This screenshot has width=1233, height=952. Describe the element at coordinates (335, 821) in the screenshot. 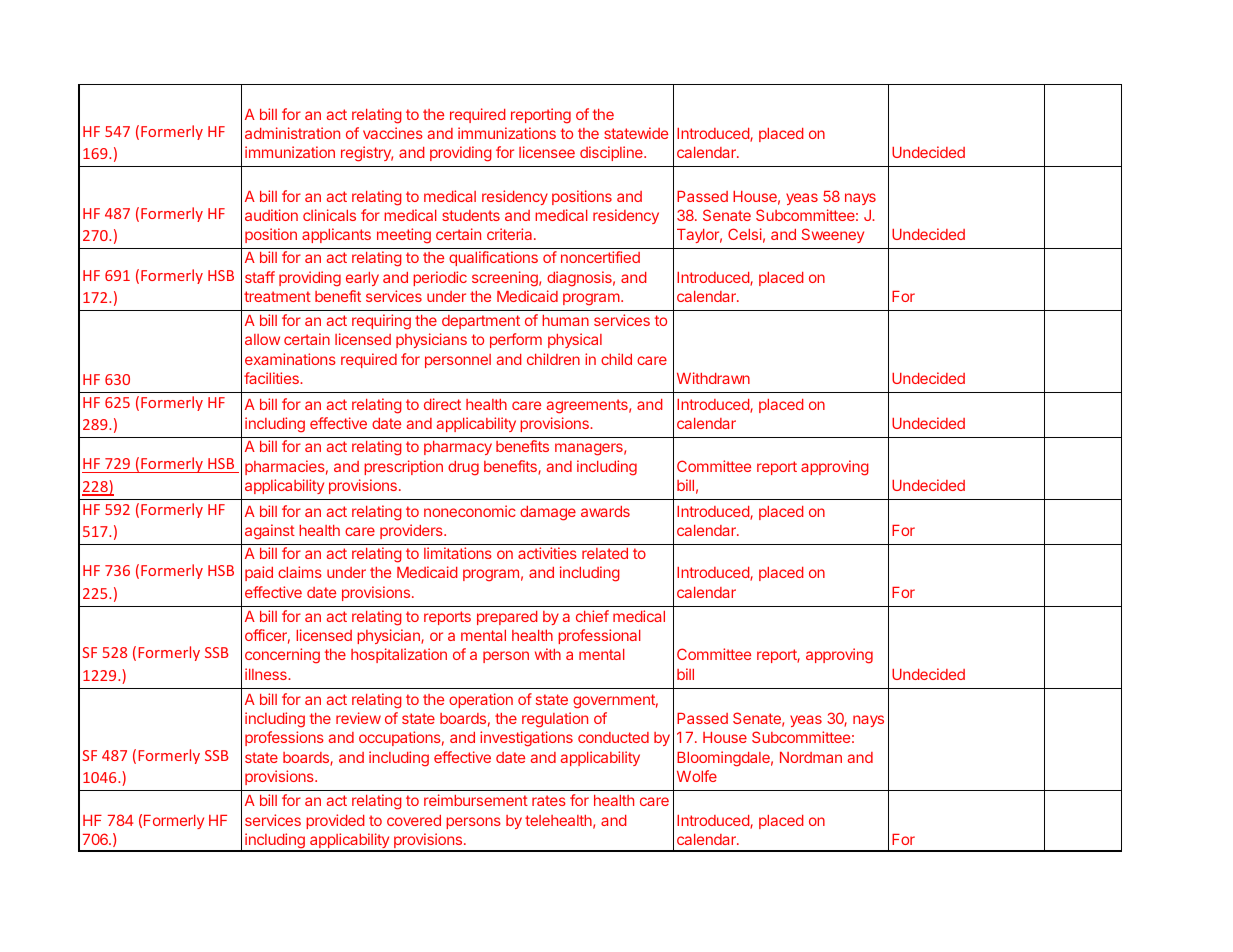

I see `provided` at that location.
